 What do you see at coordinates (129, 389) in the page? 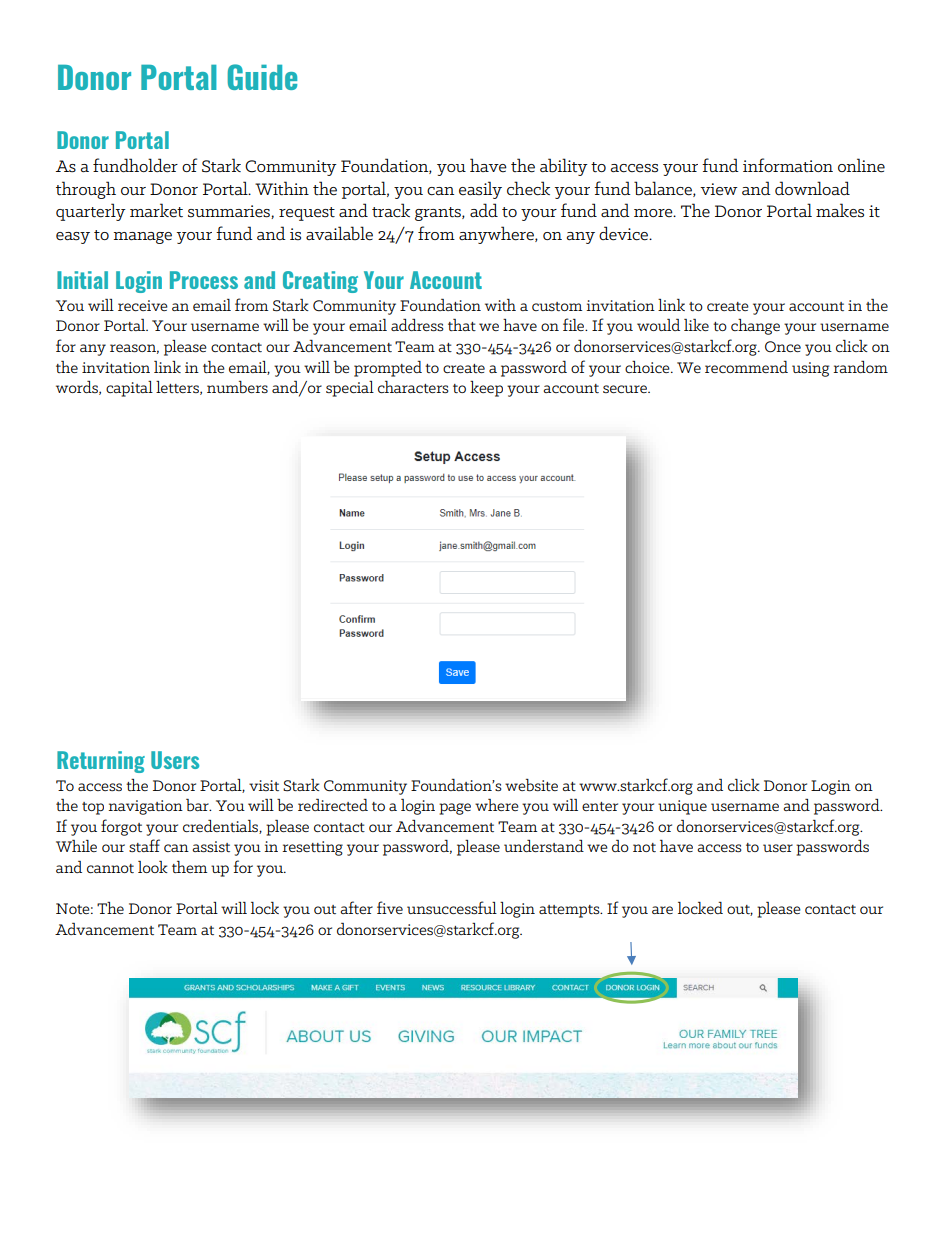
I see `capital` at bounding box center [129, 389].
